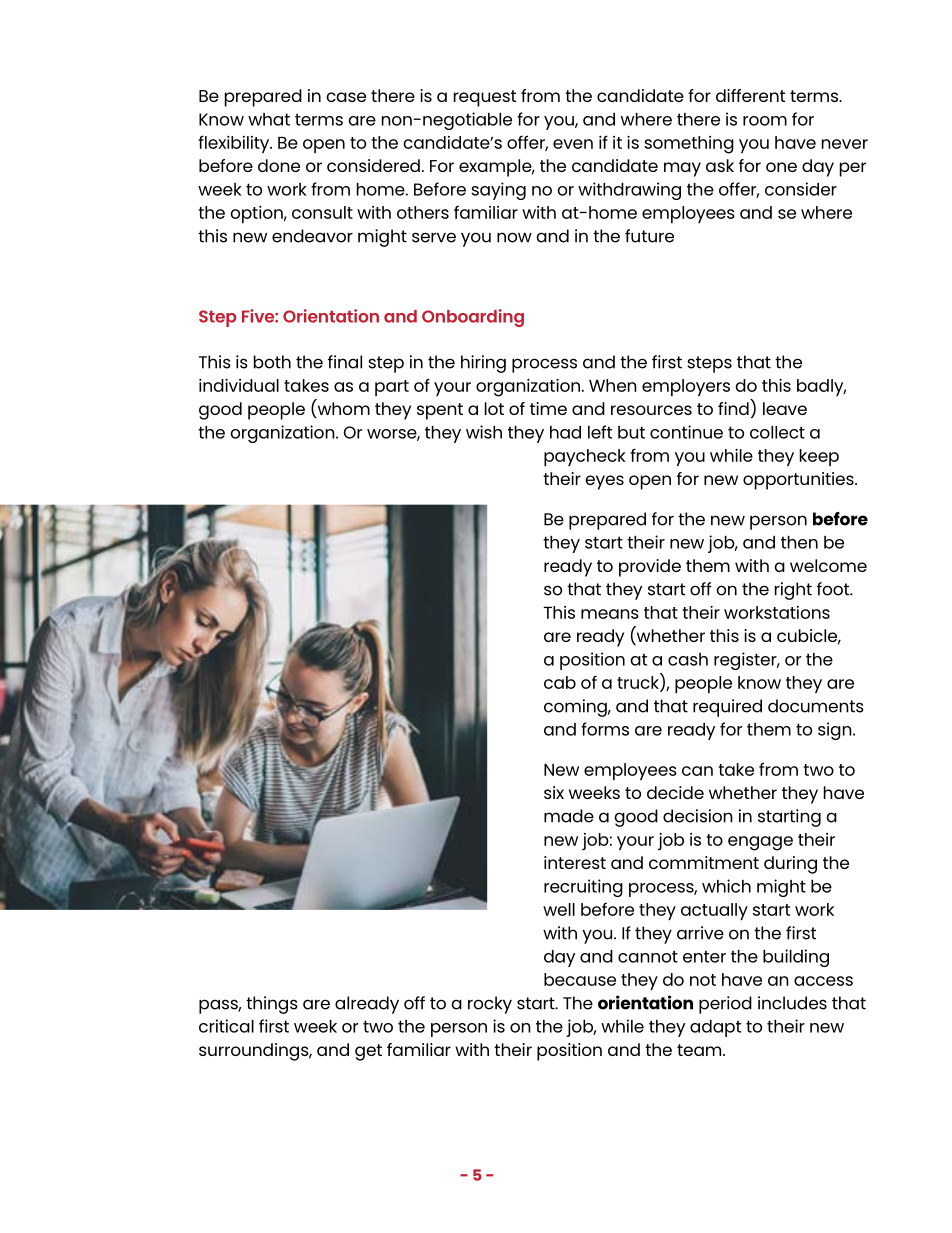  What do you see at coordinates (269, 119) in the image?
I see `what` at bounding box center [269, 119].
